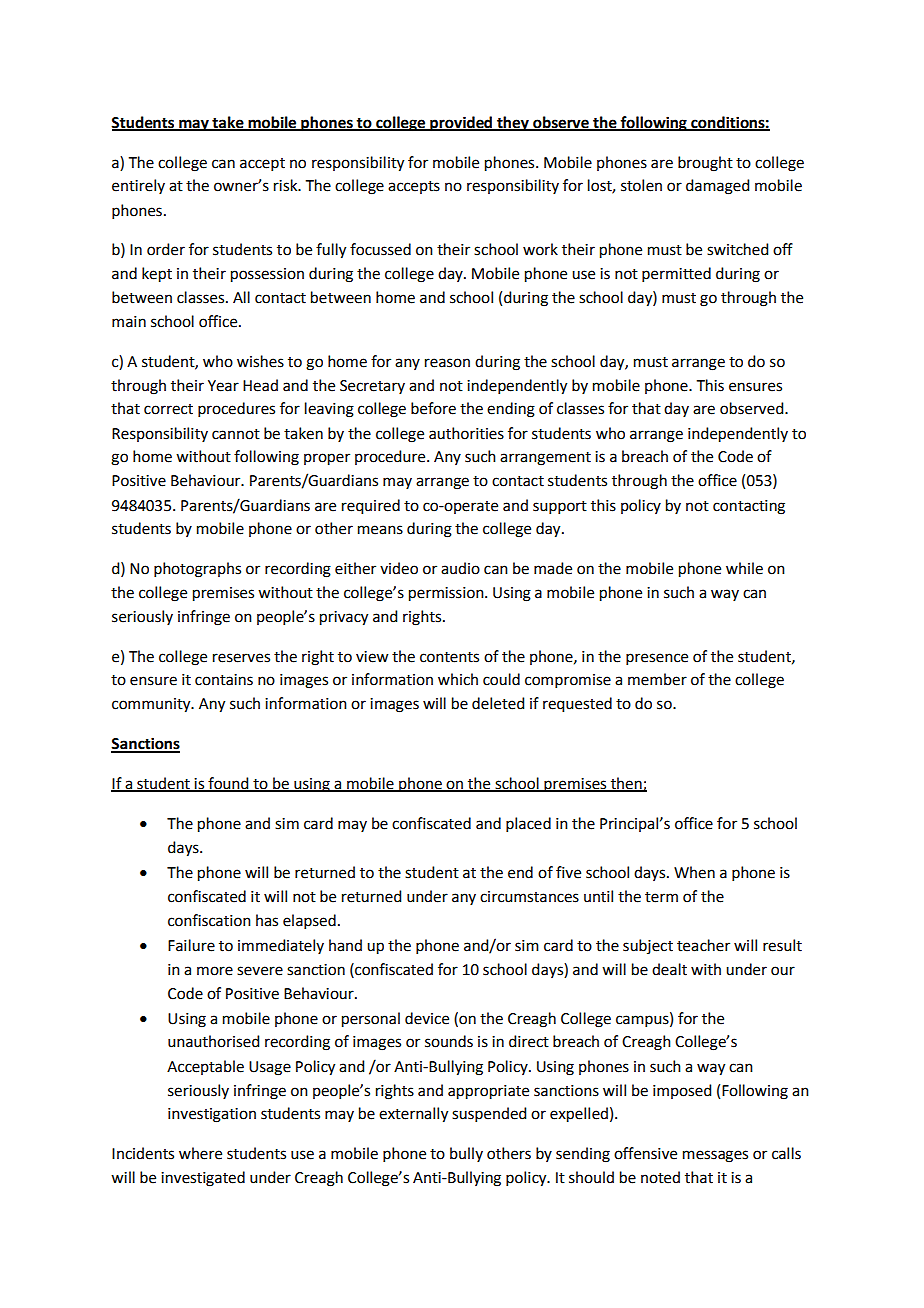 Image resolution: width=924 pixels, height=1308 pixels. What do you see at coordinates (489, 1114) in the document?
I see `suspended` at bounding box center [489, 1114].
